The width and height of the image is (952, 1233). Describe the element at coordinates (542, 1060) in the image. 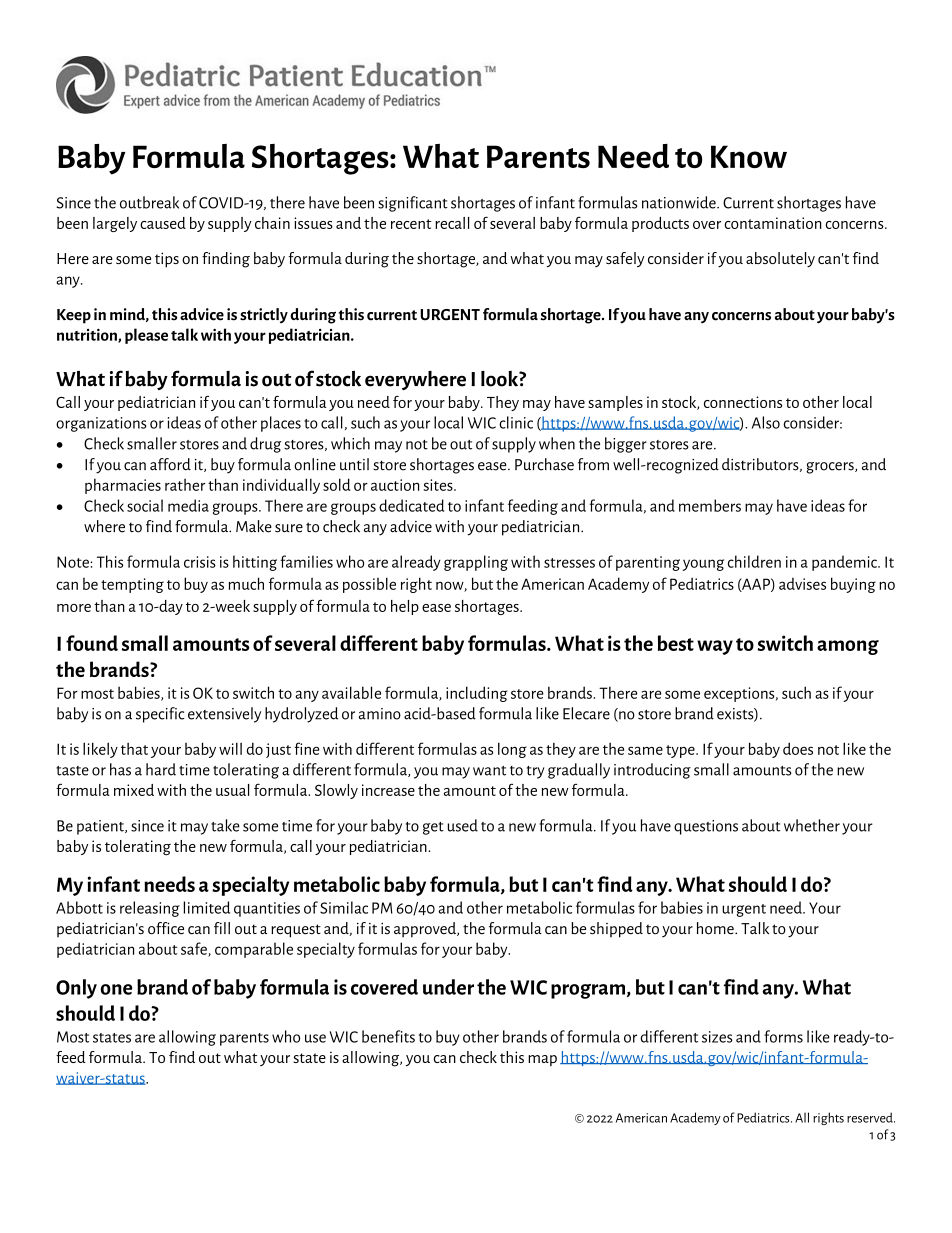

I see `map` at that location.
